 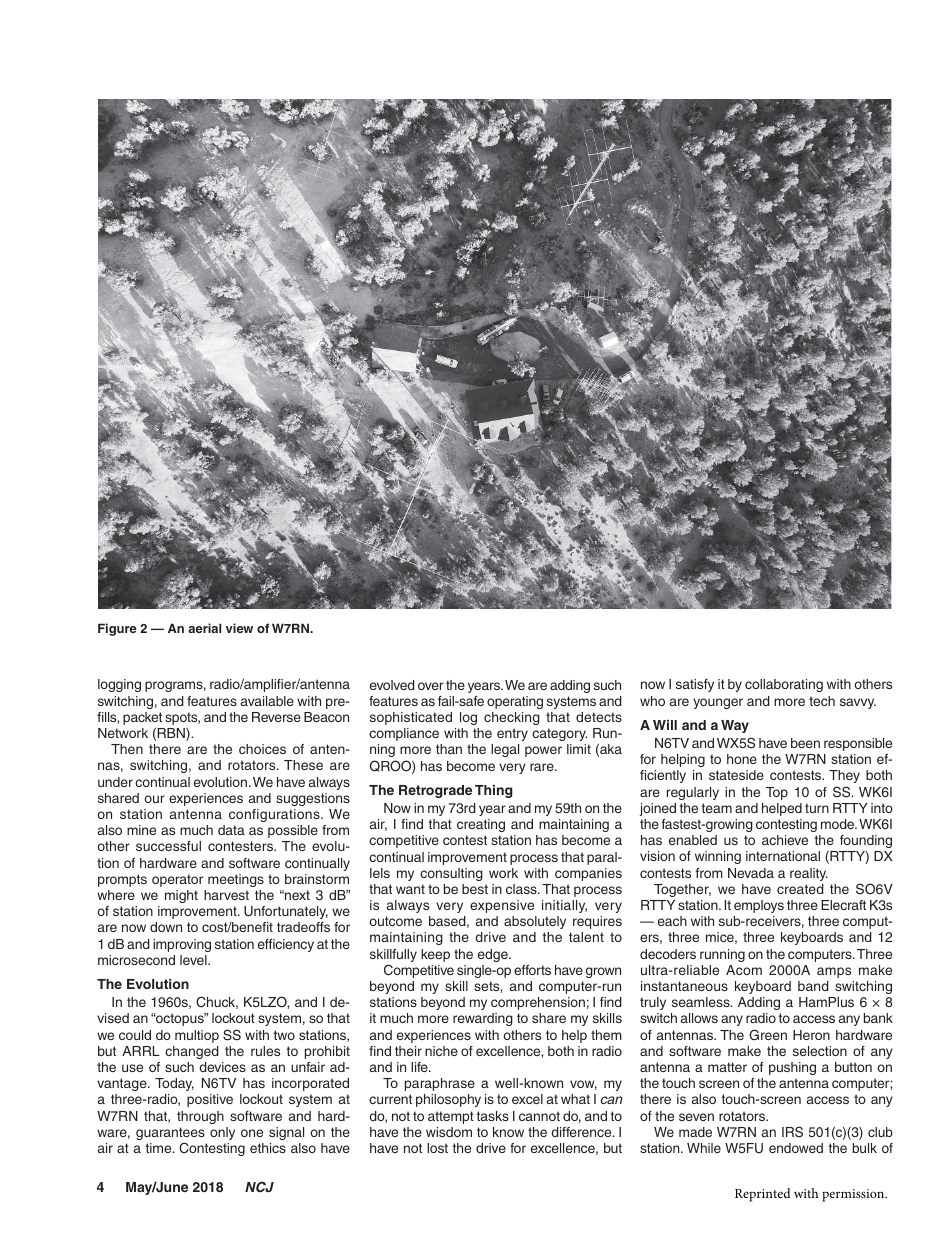 What do you see at coordinates (431, 686) in the screenshot?
I see `over` at bounding box center [431, 686].
